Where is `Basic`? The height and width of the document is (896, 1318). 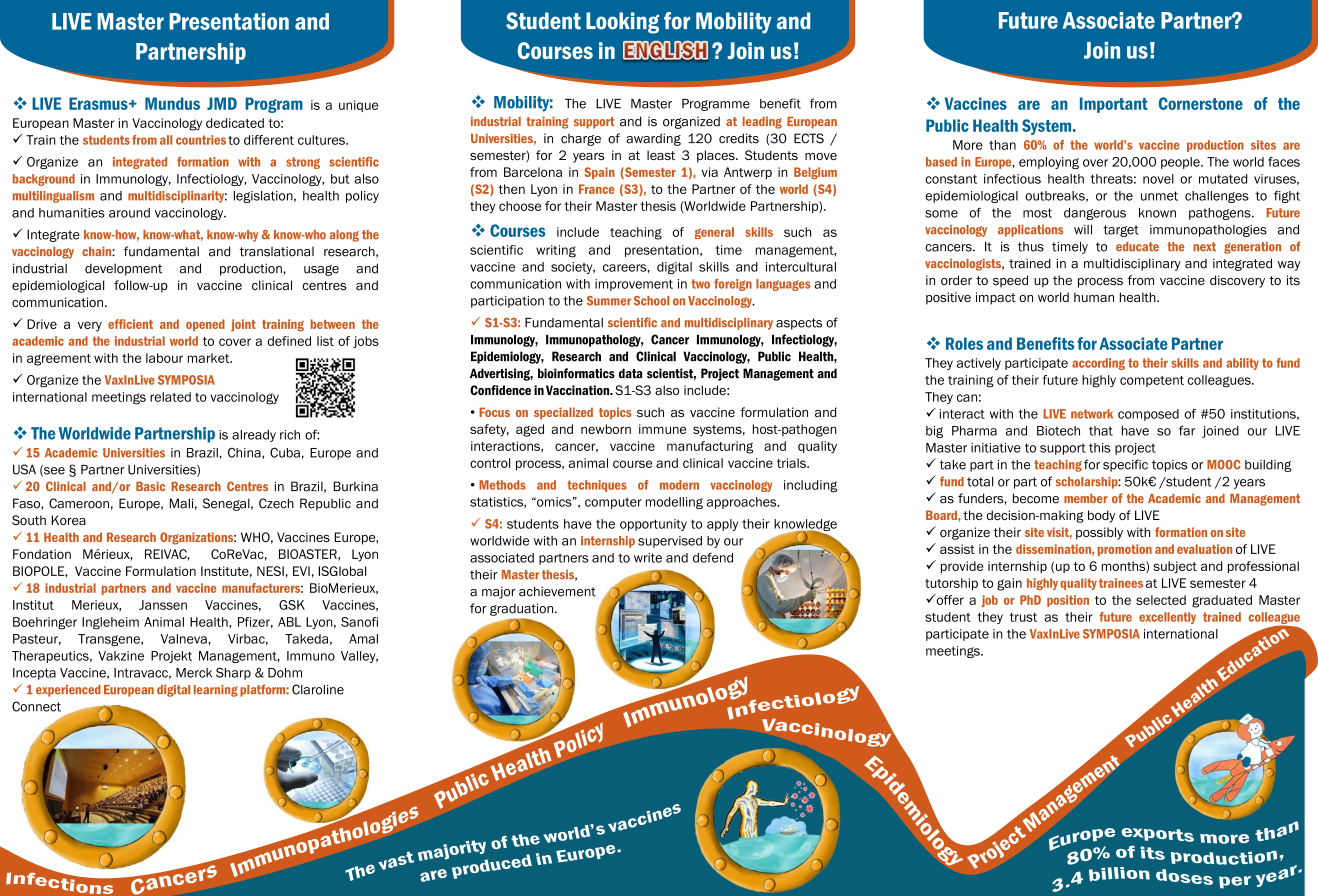
Basic is located at coordinates (150, 486).
